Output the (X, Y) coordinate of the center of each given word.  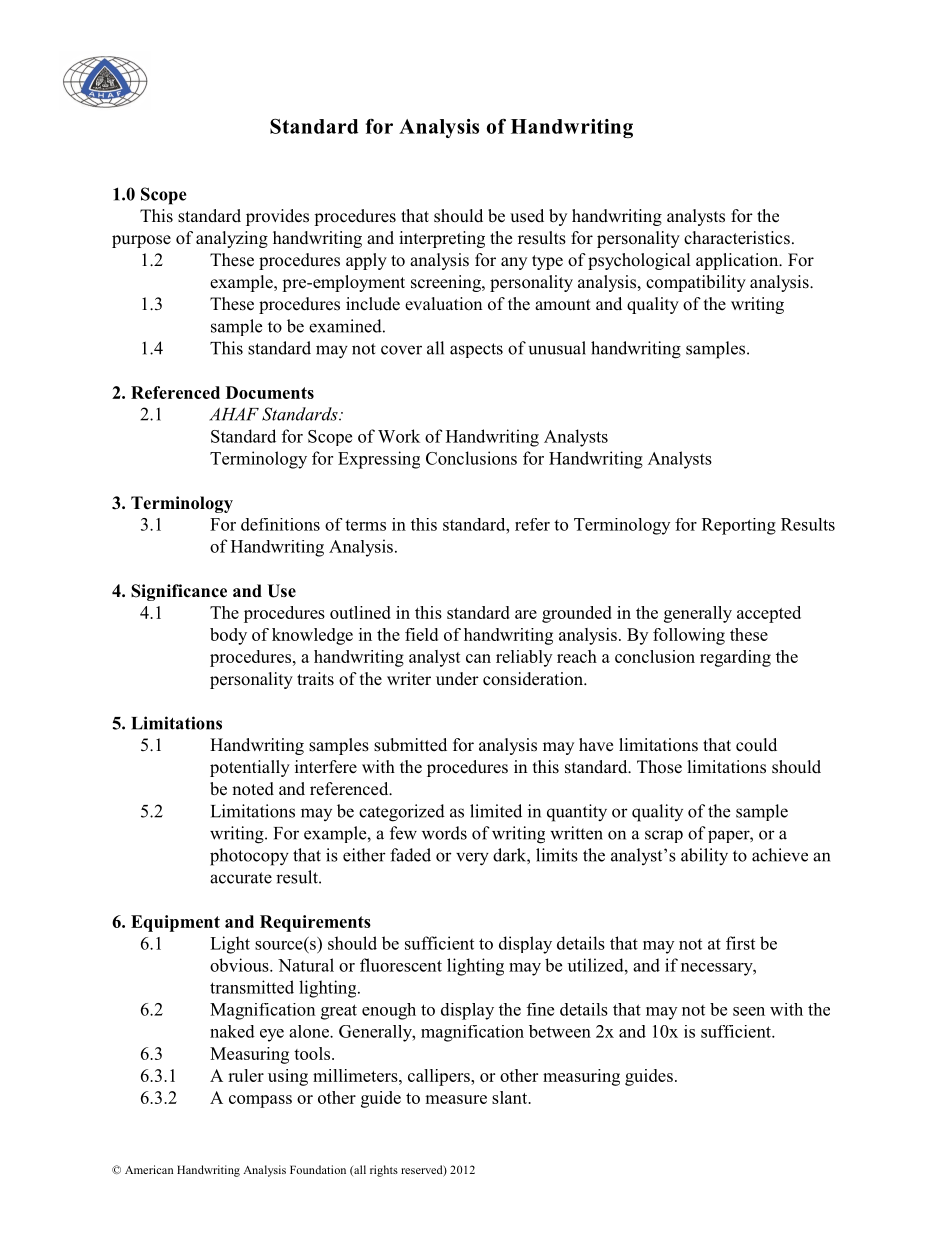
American (149, 1169)
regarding (735, 658)
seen (749, 1011)
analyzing (232, 239)
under (457, 679)
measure (456, 1099)
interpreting (442, 239)
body (228, 636)
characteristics (737, 238)
